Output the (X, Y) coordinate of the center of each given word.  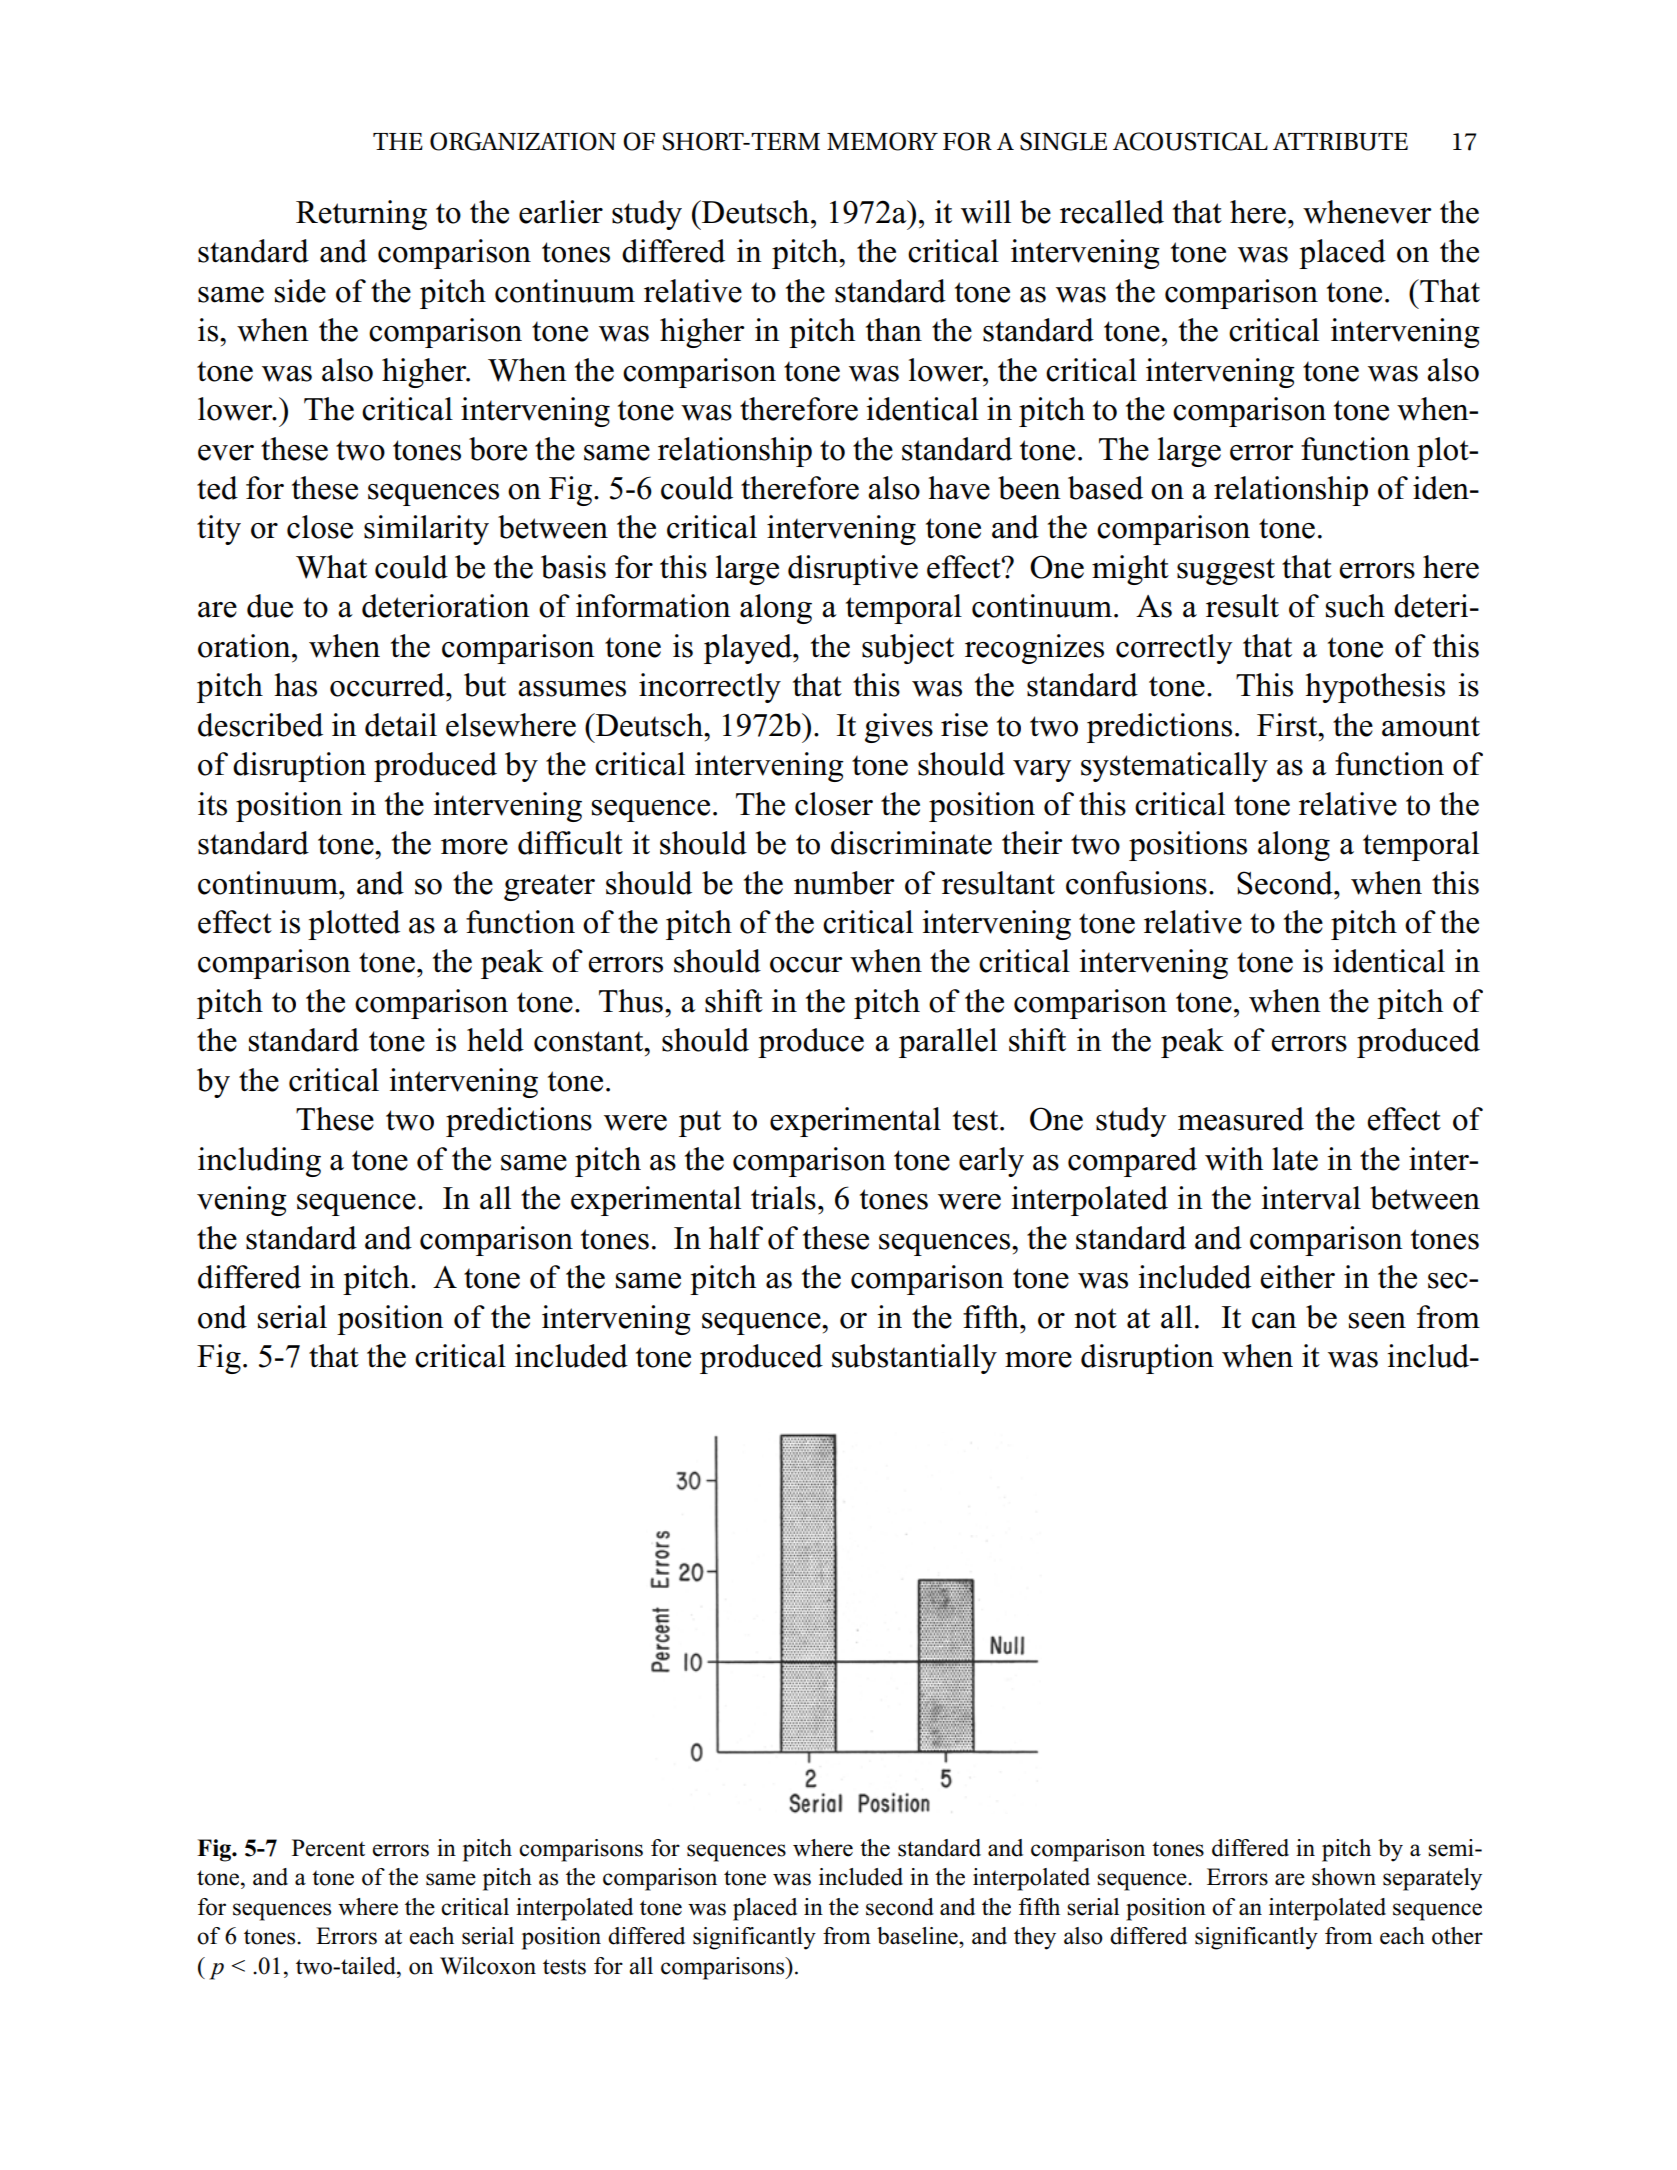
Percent (328, 1848)
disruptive (853, 570)
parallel (948, 1043)
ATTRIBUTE (1340, 142)
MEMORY (882, 141)
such (1355, 606)
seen (1377, 1321)
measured (1241, 1119)
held (495, 1040)
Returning (361, 215)
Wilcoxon (488, 1966)
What (331, 567)
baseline (918, 1936)
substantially (914, 1359)
